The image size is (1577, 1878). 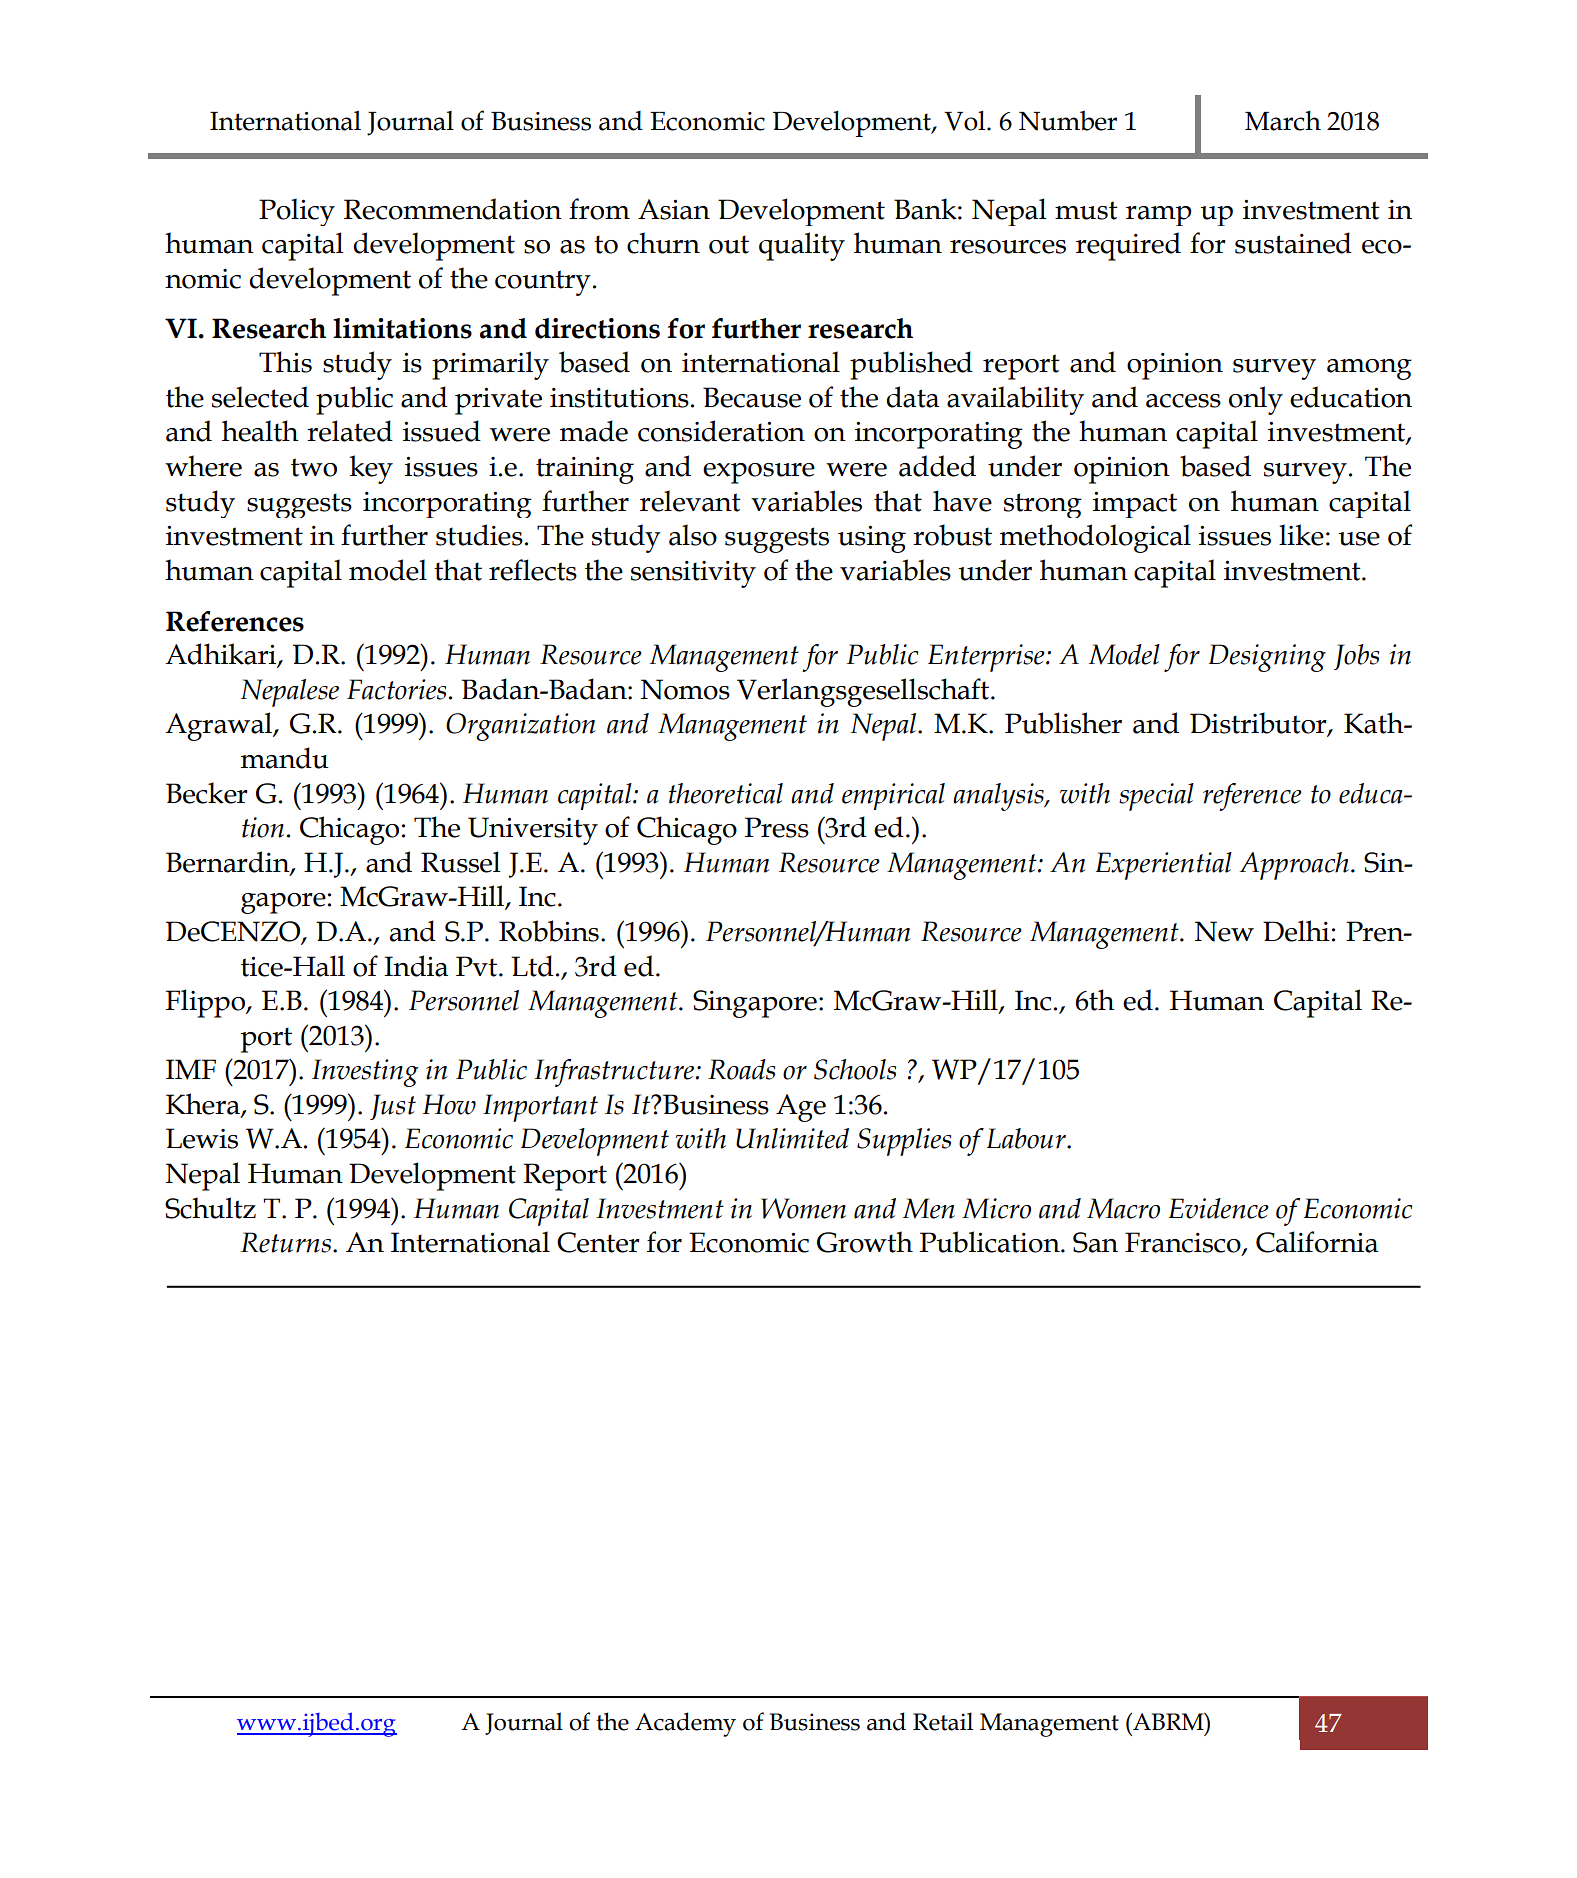 I want to click on Policy, so click(x=297, y=212).
